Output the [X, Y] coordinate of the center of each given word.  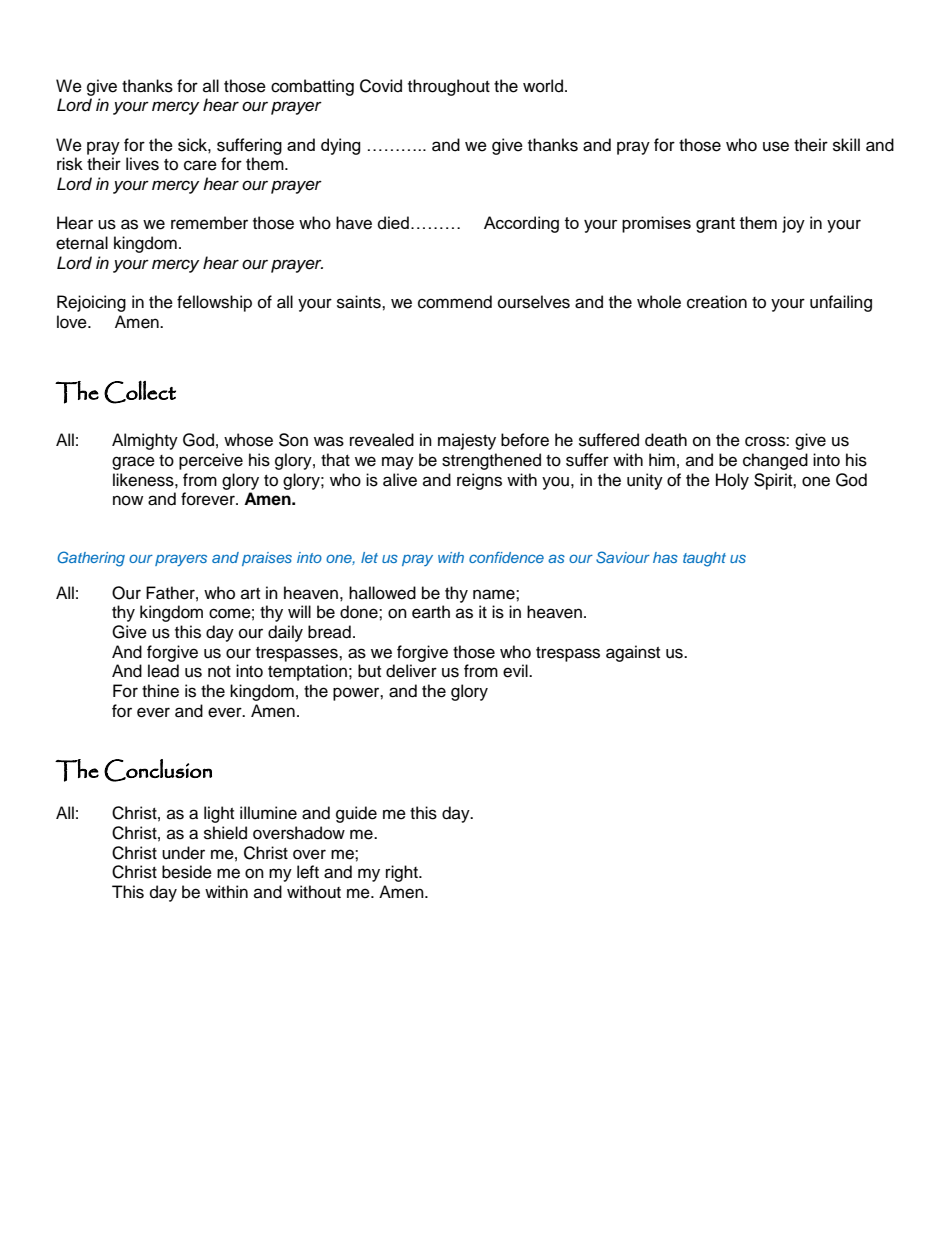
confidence [506, 557]
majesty [467, 441]
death [666, 440]
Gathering [91, 559]
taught [704, 559]
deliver [411, 671]
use [776, 146]
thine [160, 691]
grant [715, 225]
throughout [449, 87]
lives [142, 164]
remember [209, 223]
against [633, 653]
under [183, 853]
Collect [140, 392]
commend [455, 302]
